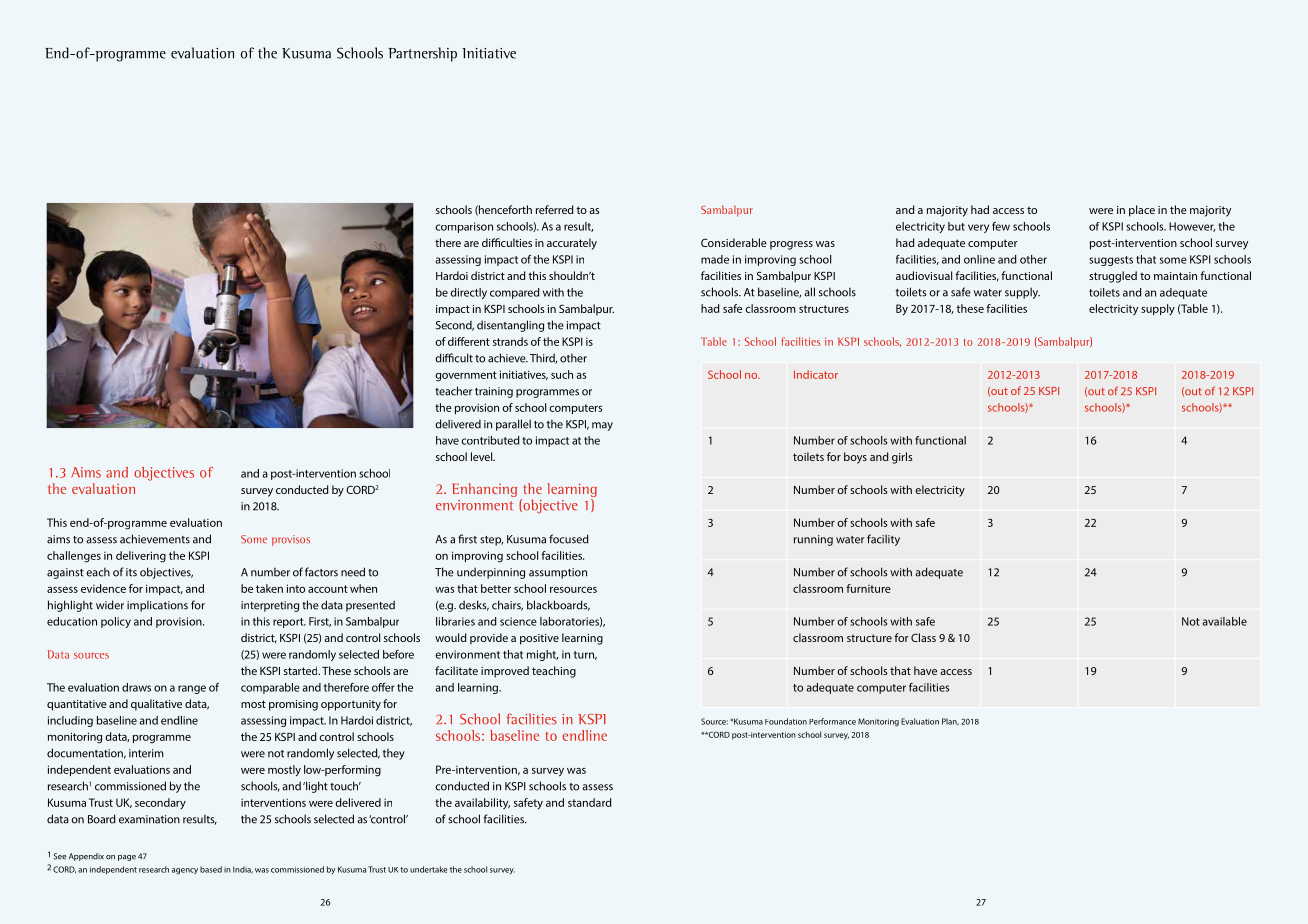 The height and width of the document is (924, 1308). I want to click on struggled, so click(1113, 277).
